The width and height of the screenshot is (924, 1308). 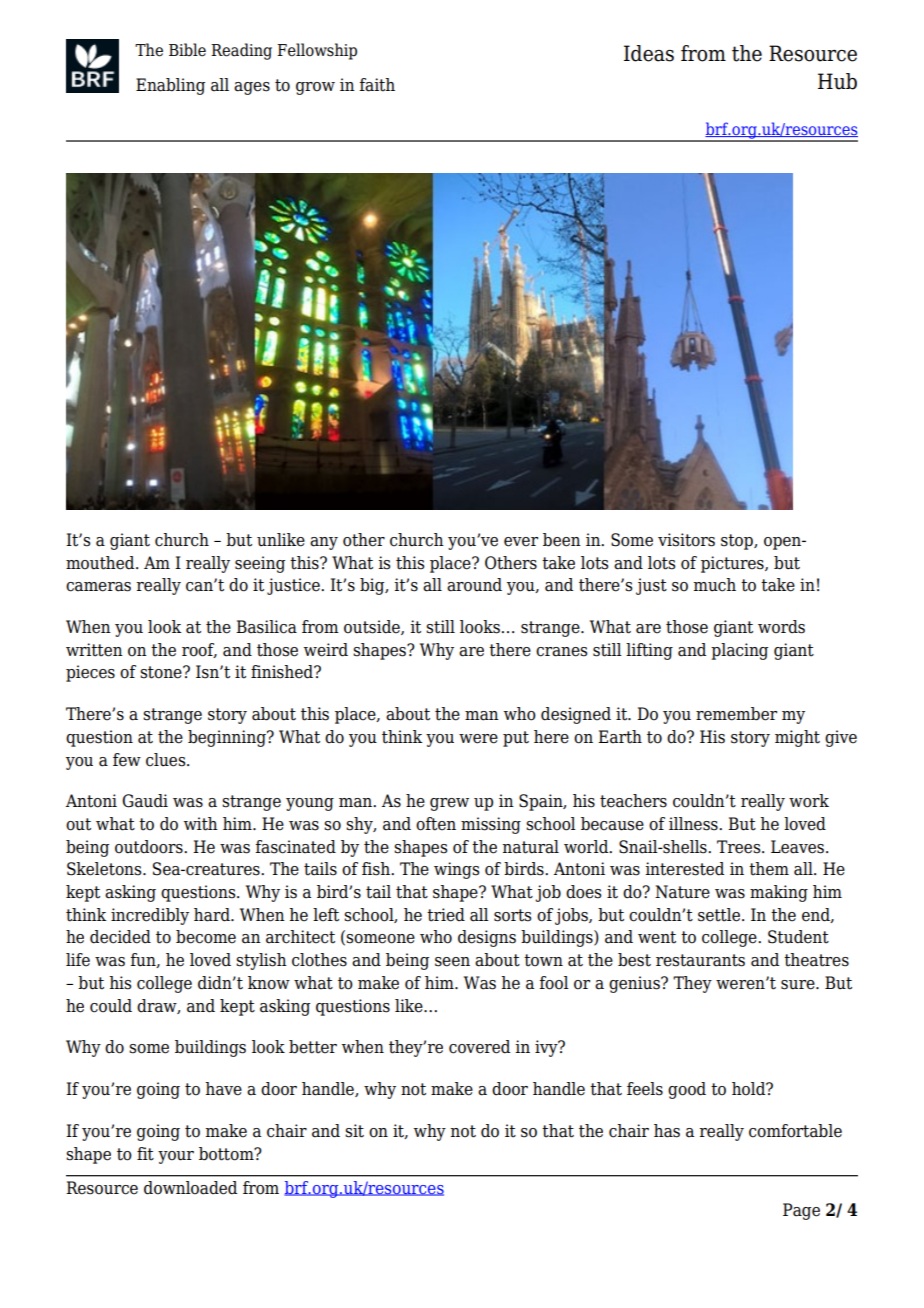 I want to click on stop, so click(x=738, y=542).
